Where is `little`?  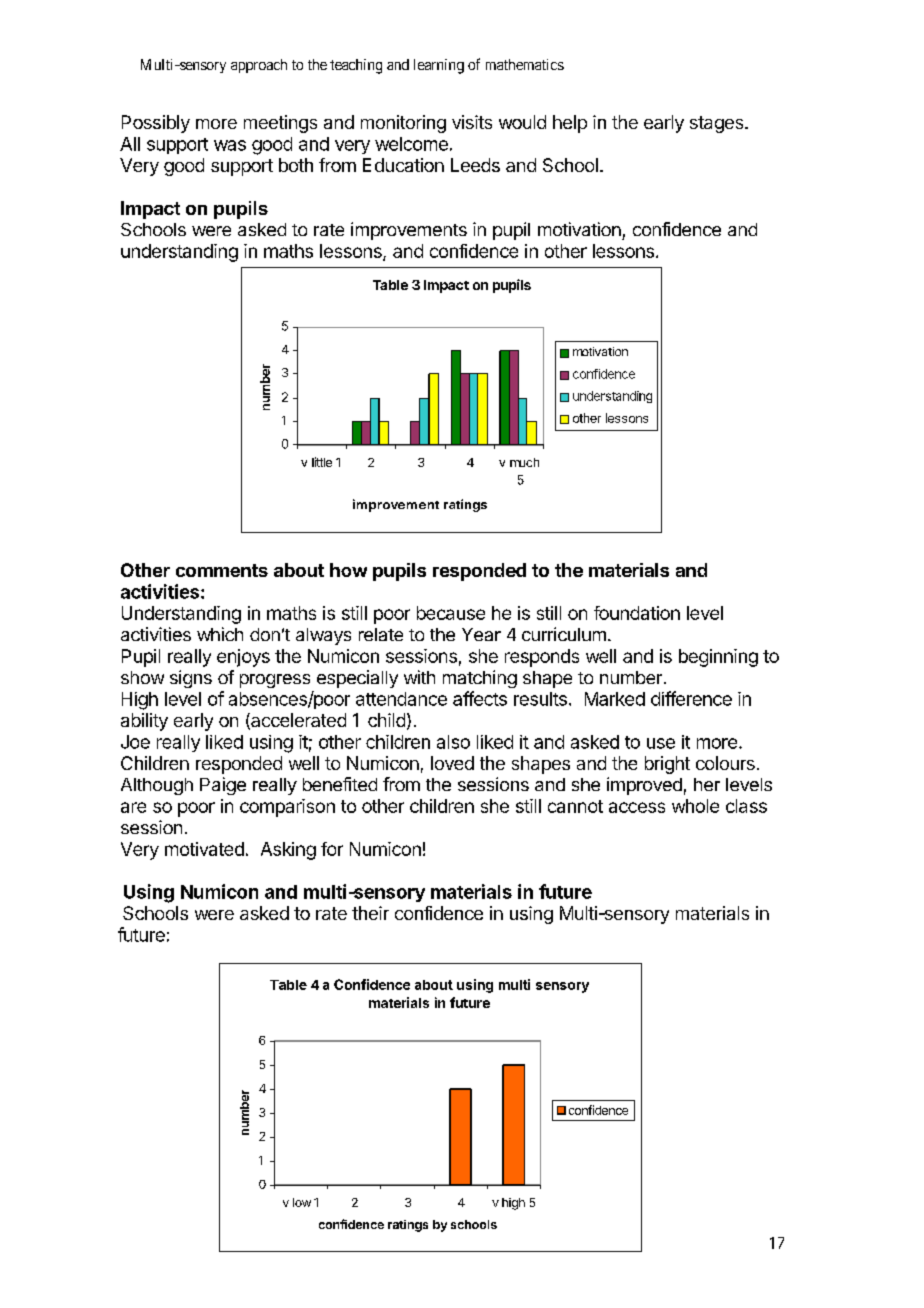 little is located at coordinates (322, 462).
